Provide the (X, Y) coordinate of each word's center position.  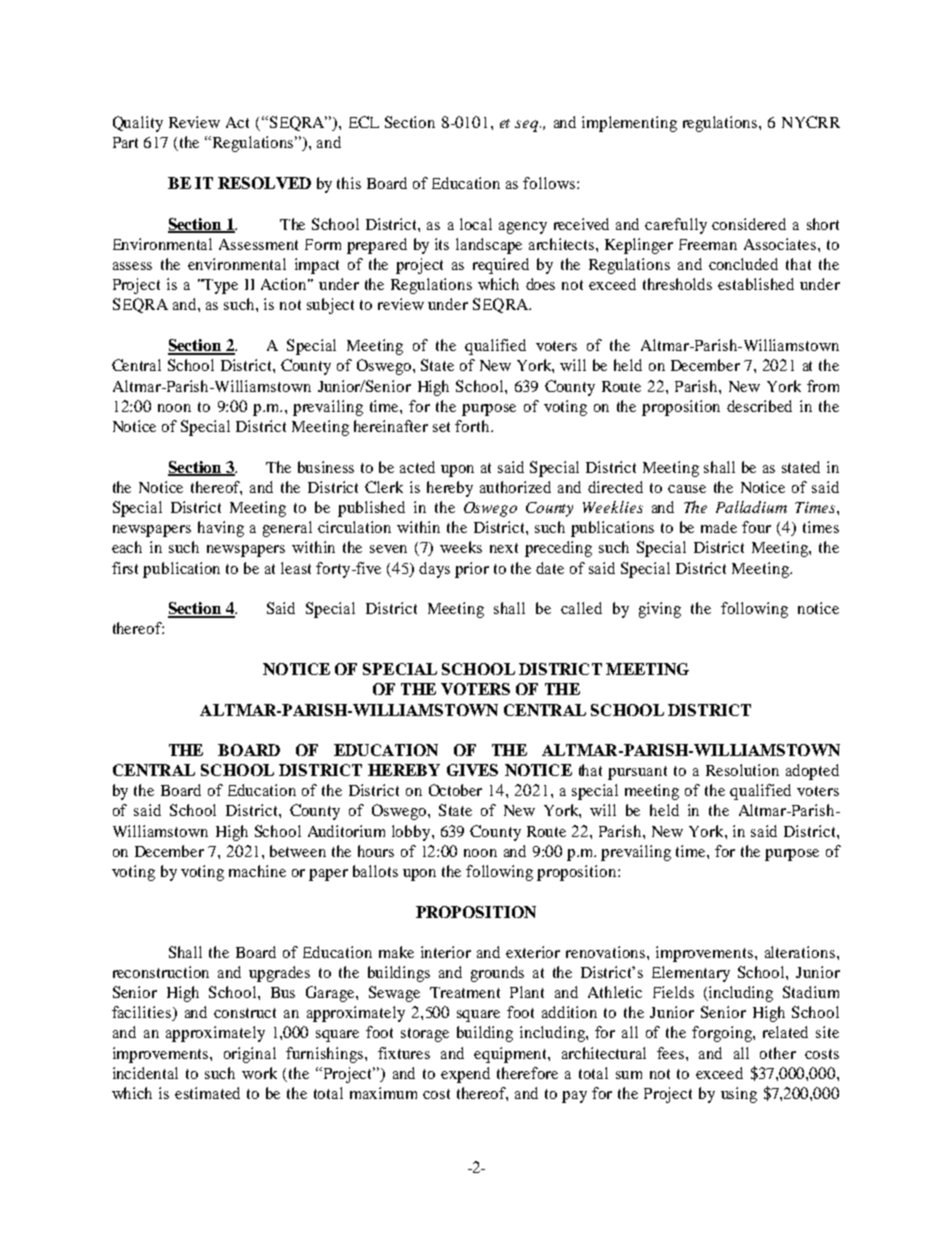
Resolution (742, 770)
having (221, 529)
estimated (207, 1093)
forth (473, 426)
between (298, 851)
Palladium (751, 507)
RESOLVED (264, 183)
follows (550, 183)
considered (749, 224)
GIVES (472, 770)
